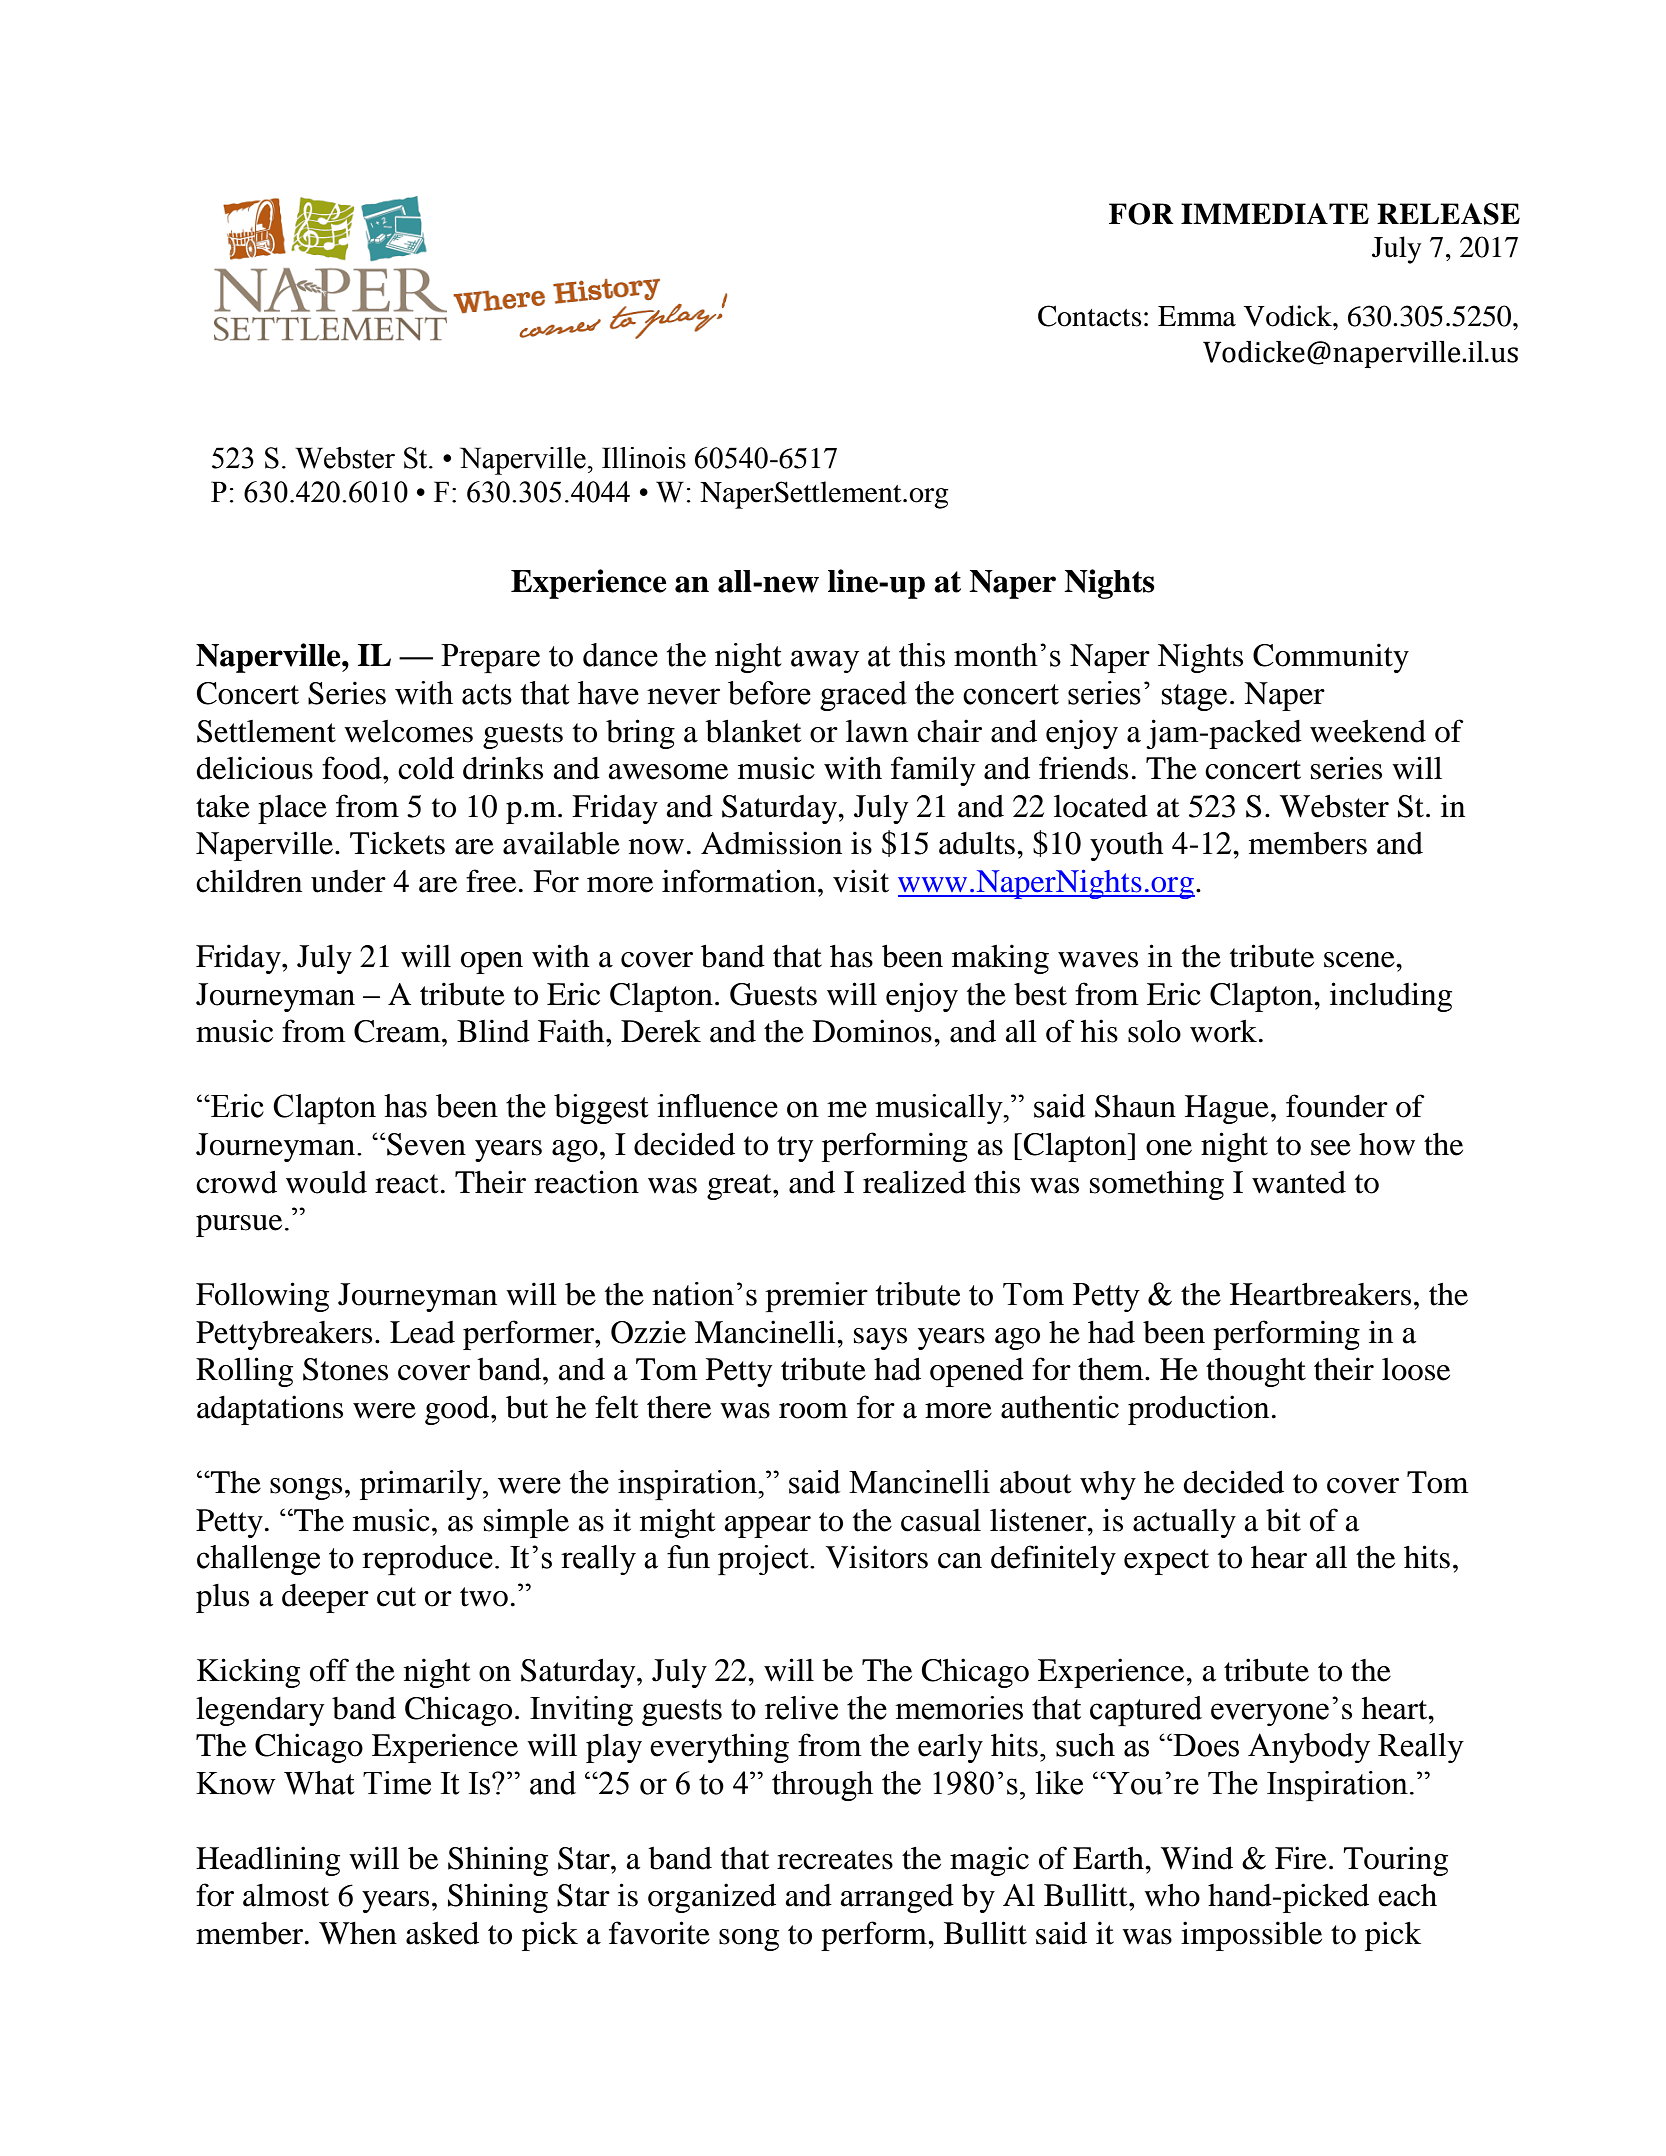 The image size is (1666, 2156). What do you see at coordinates (771, 843) in the screenshot?
I see `Admission` at bounding box center [771, 843].
